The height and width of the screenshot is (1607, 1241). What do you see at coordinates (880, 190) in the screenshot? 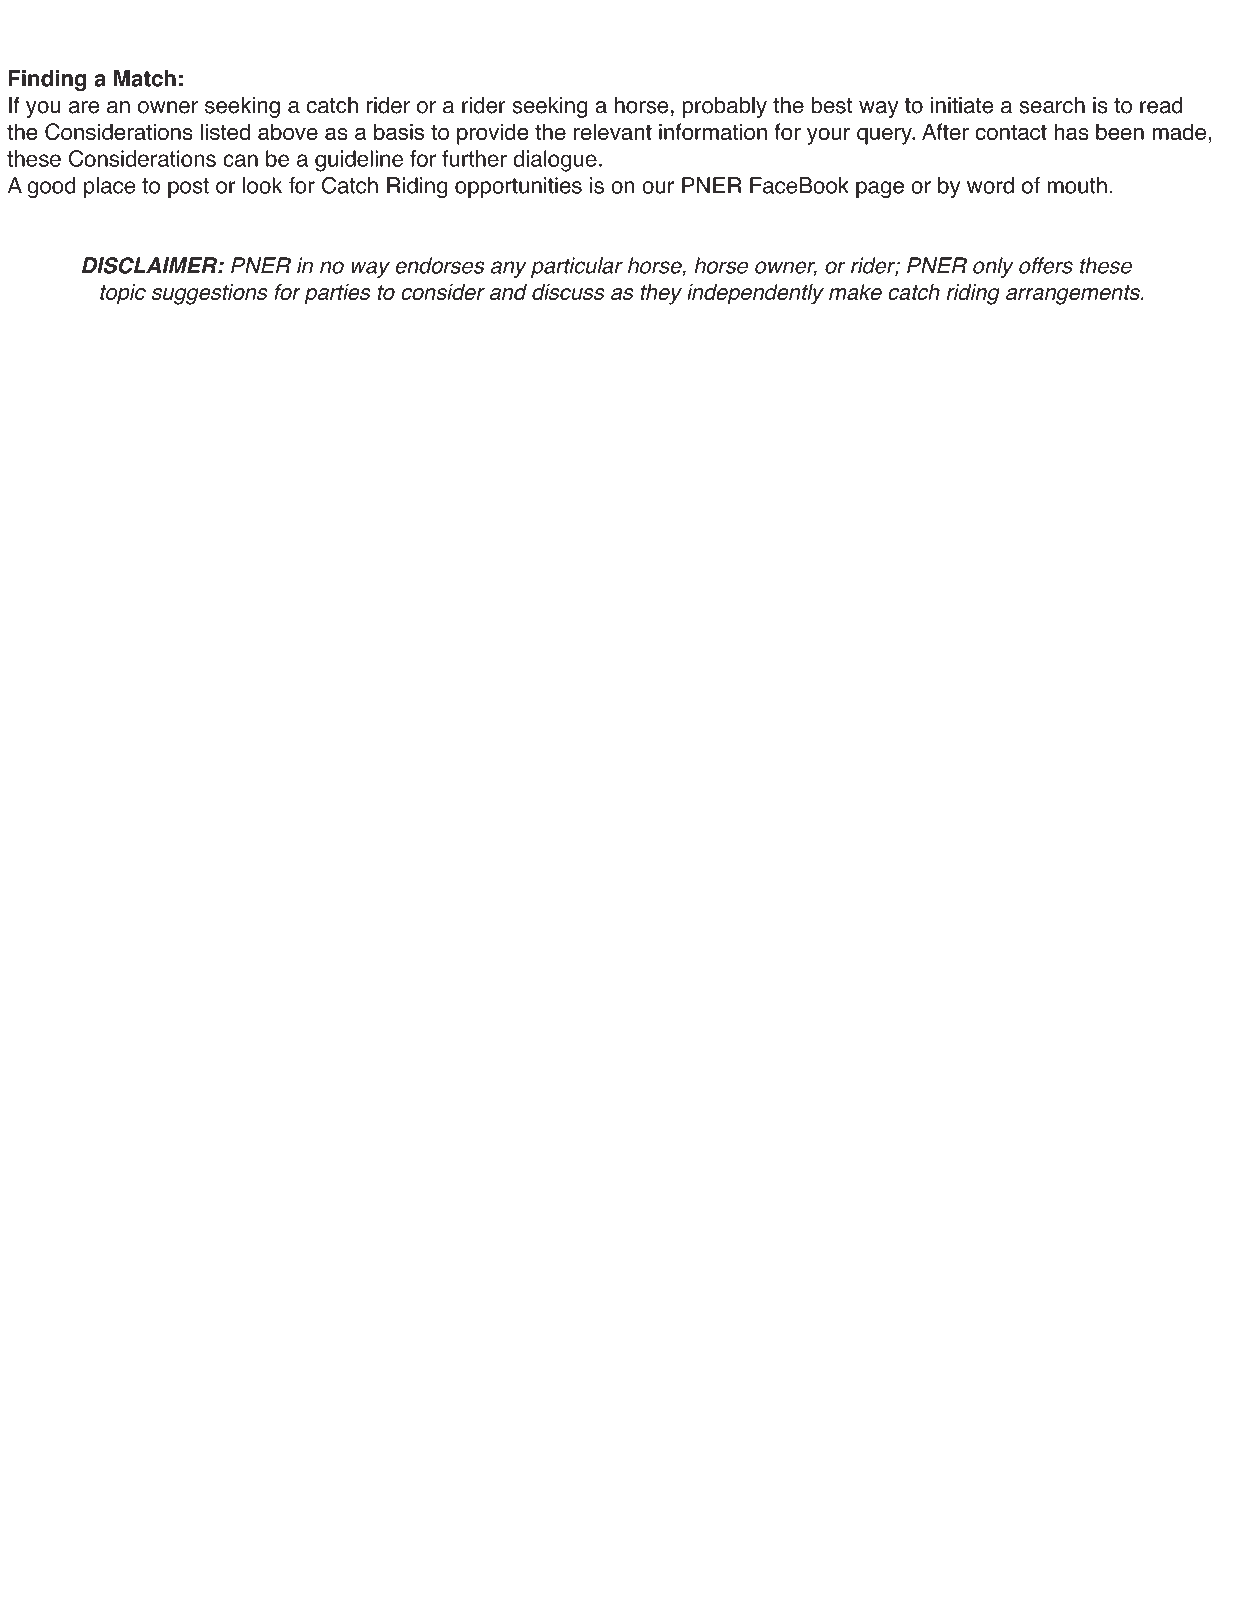
I see `page` at bounding box center [880, 190].
